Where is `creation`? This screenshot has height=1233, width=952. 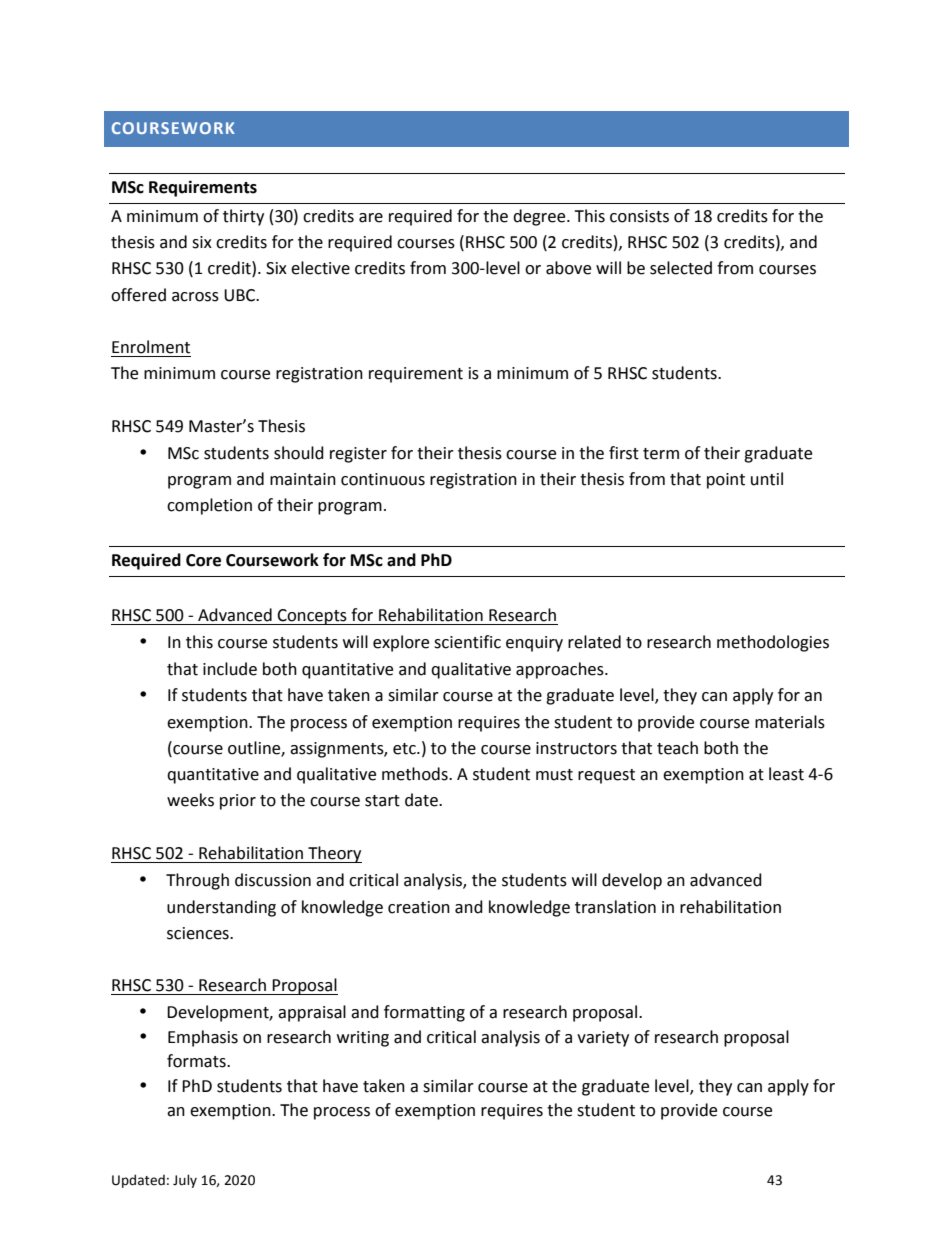 creation is located at coordinates (419, 907).
